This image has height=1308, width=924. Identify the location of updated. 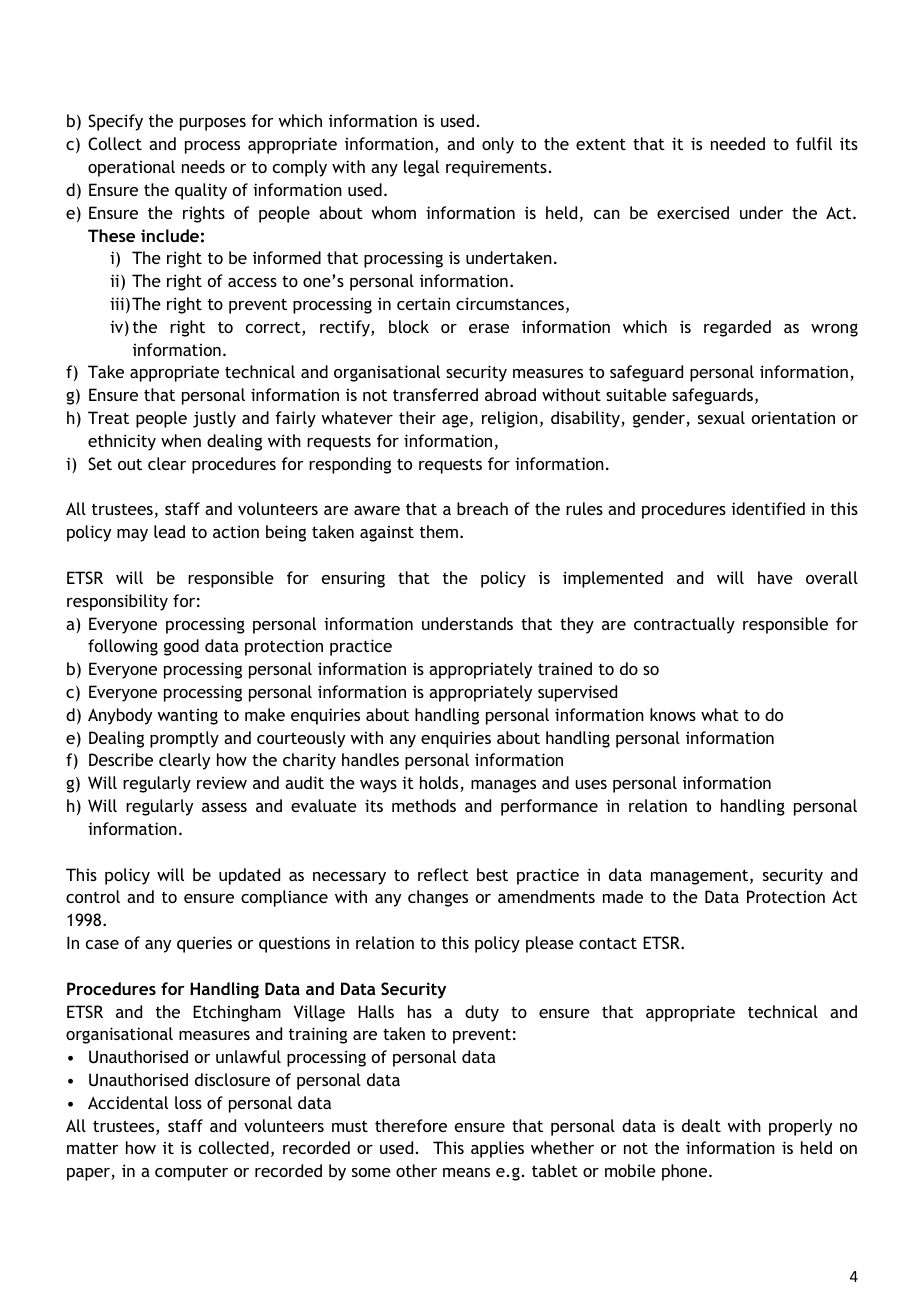
(249, 876).
